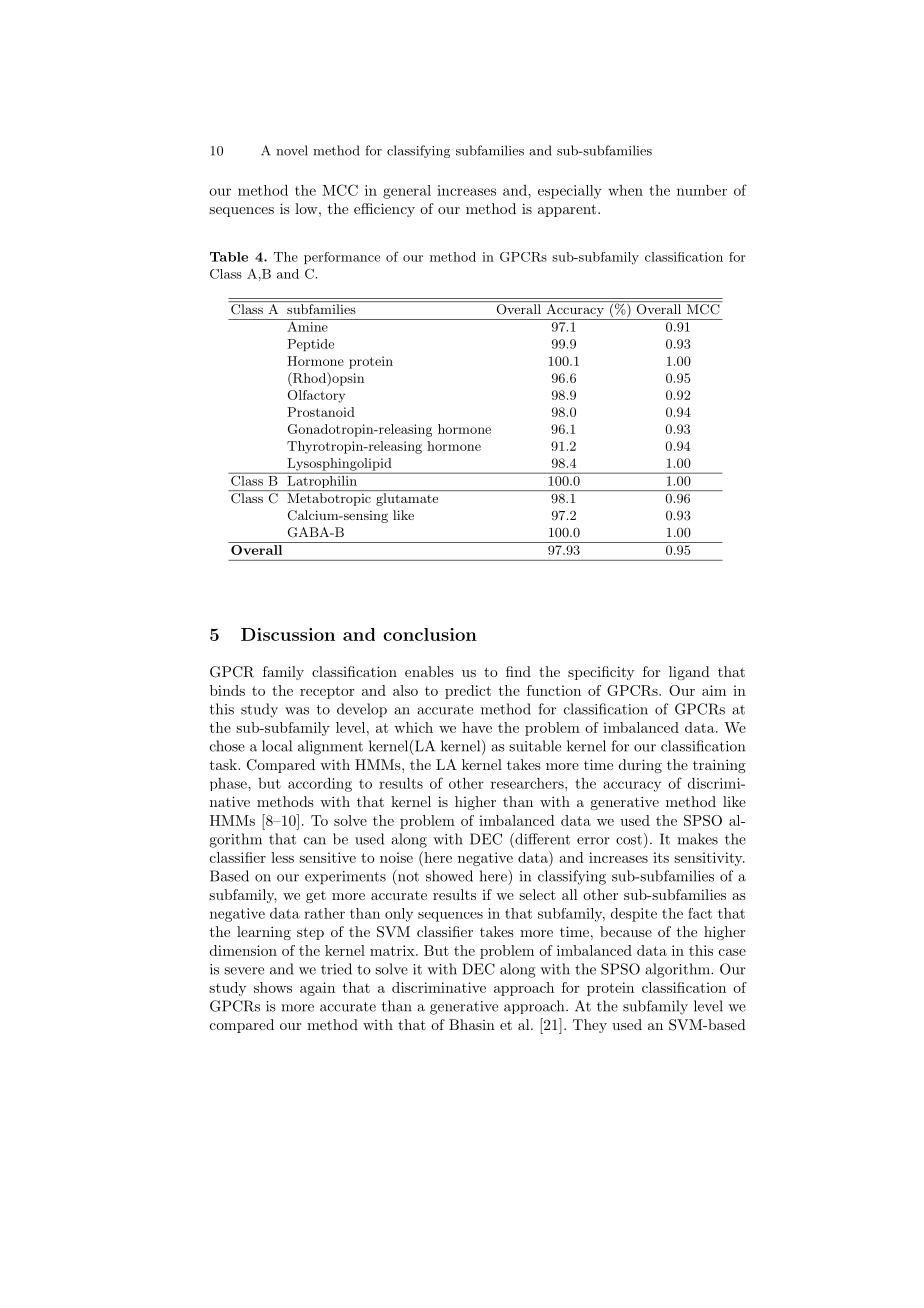 This screenshot has width=924, height=1308. I want to click on was, so click(297, 711).
